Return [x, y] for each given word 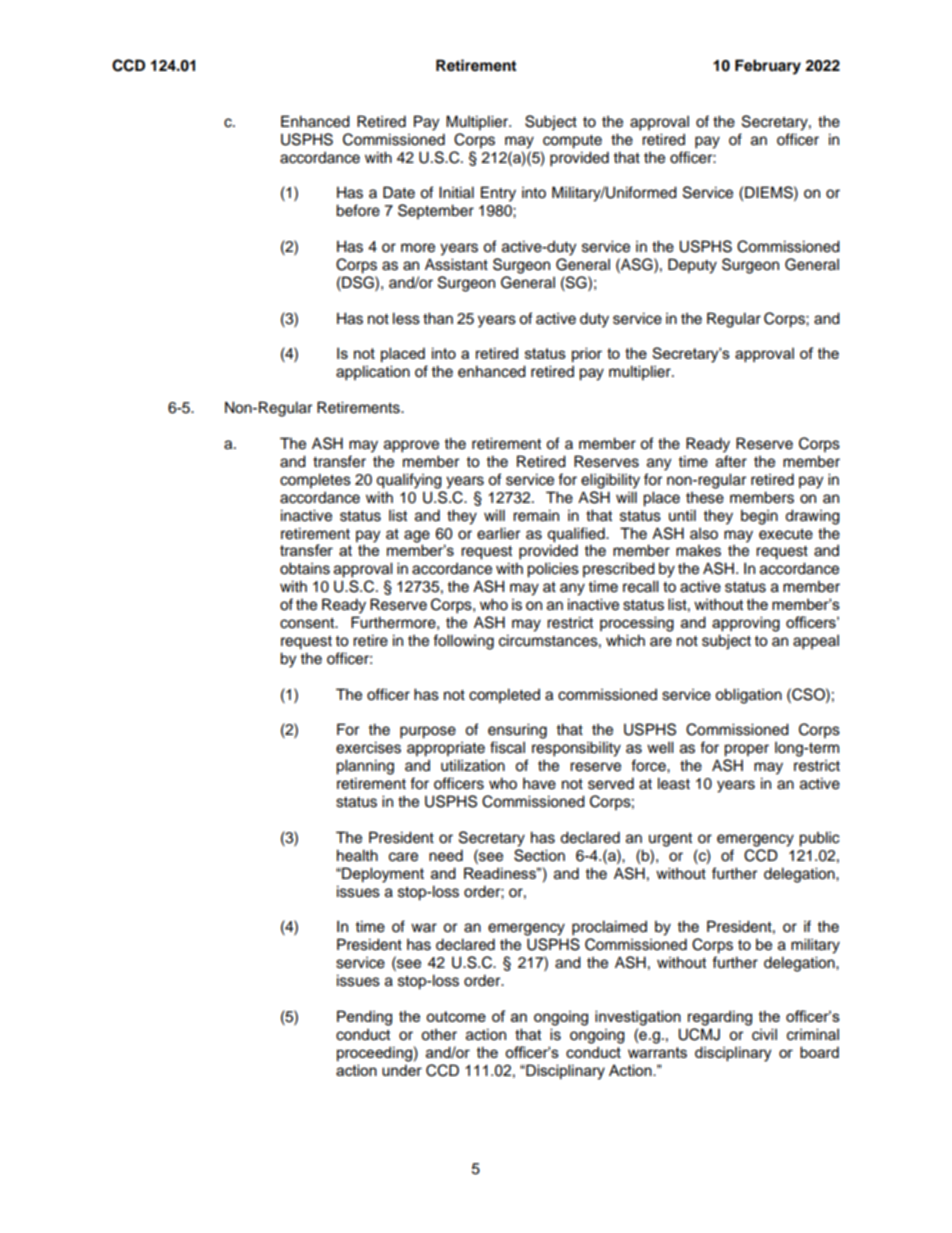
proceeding [374, 1054]
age [417, 536]
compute [572, 142]
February [768, 67]
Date [399, 192]
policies [553, 570]
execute [786, 534]
